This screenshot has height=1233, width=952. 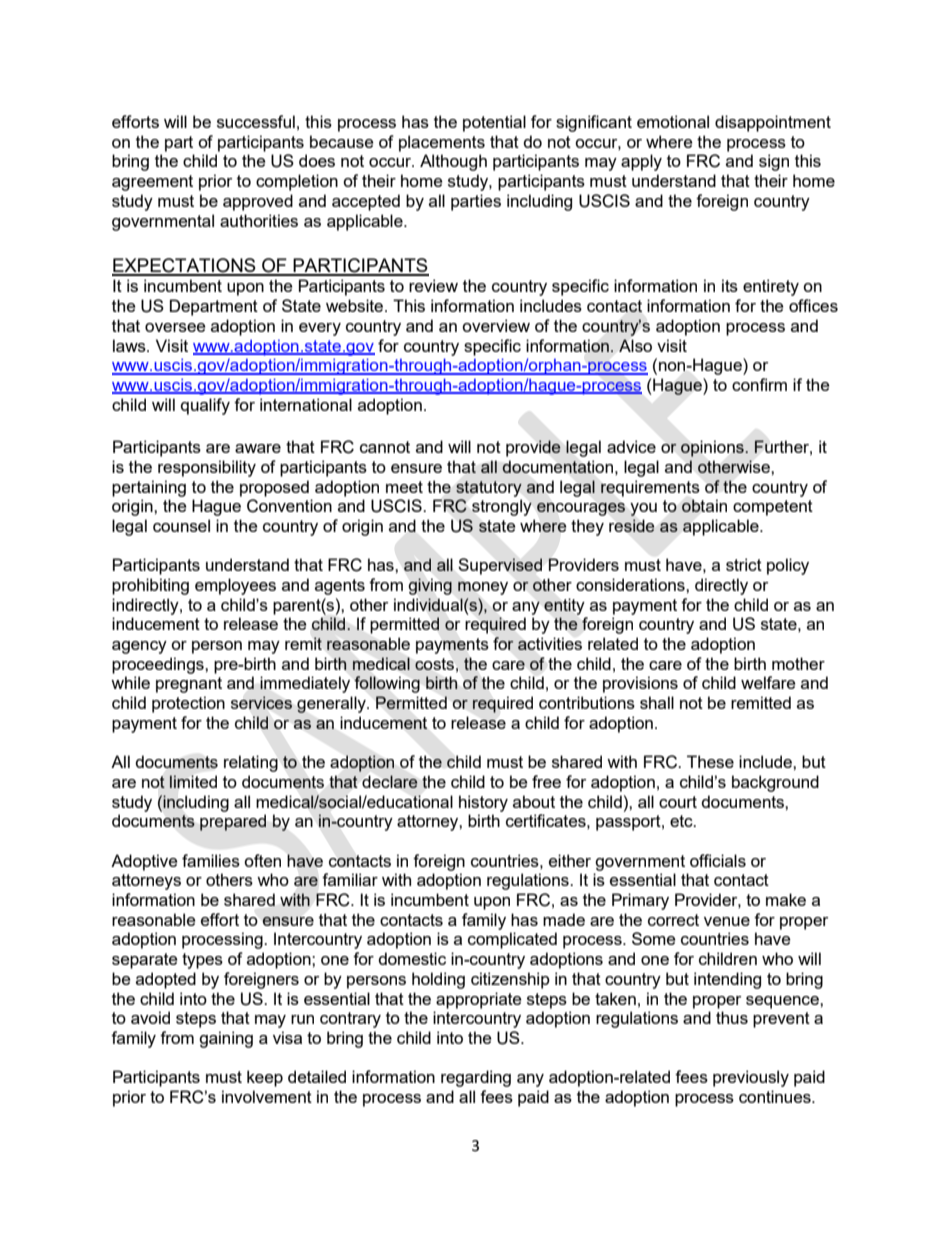 What do you see at coordinates (453, 162) in the screenshot?
I see `Although` at bounding box center [453, 162].
